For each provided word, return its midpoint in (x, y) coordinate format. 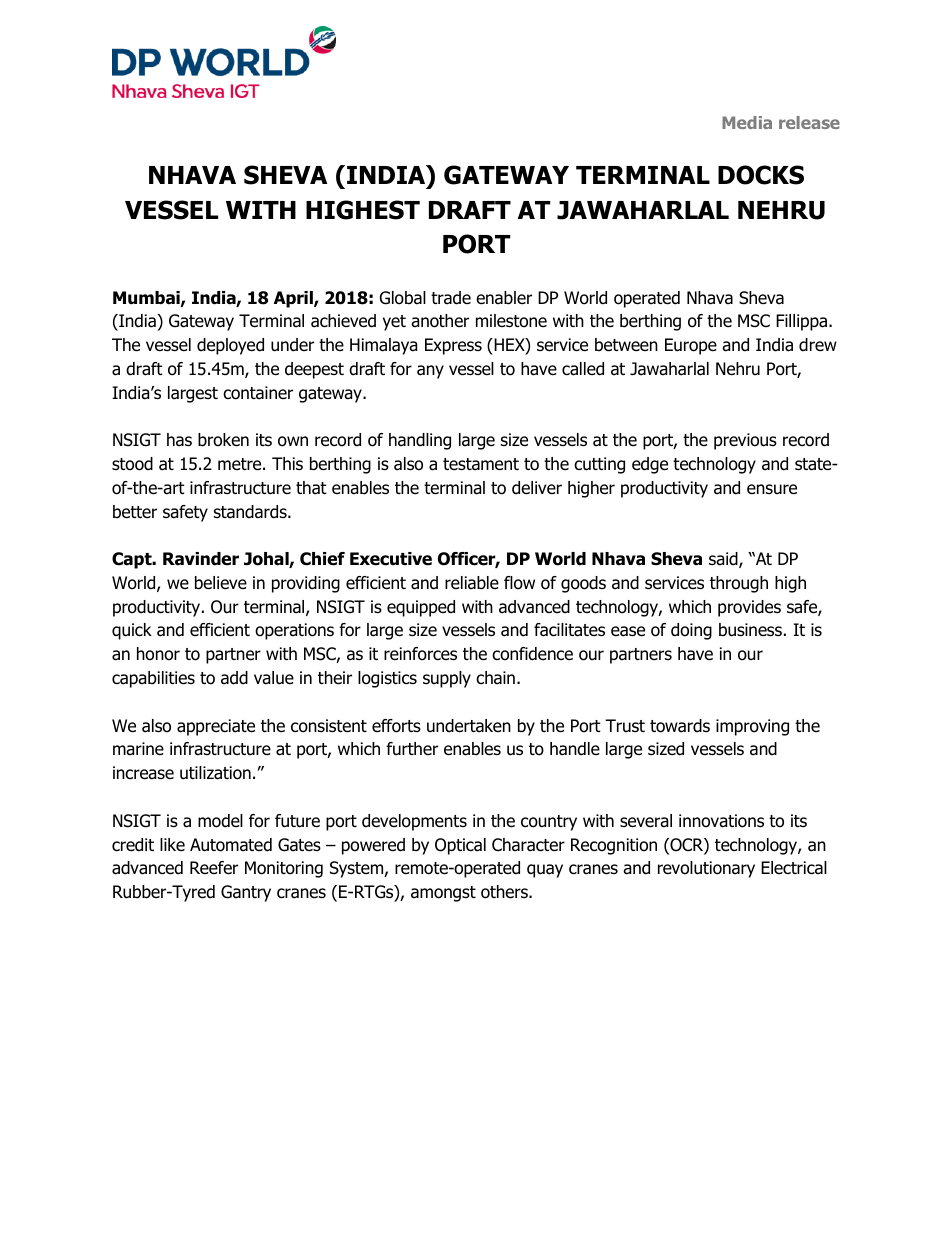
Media (747, 122)
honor (158, 654)
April (294, 299)
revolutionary (706, 869)
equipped (421, 608)
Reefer (214, 868)
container (258, 393)
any (430, 372)
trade (451, 298)
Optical (460, 846)
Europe (691, 346)
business (750, 630)
